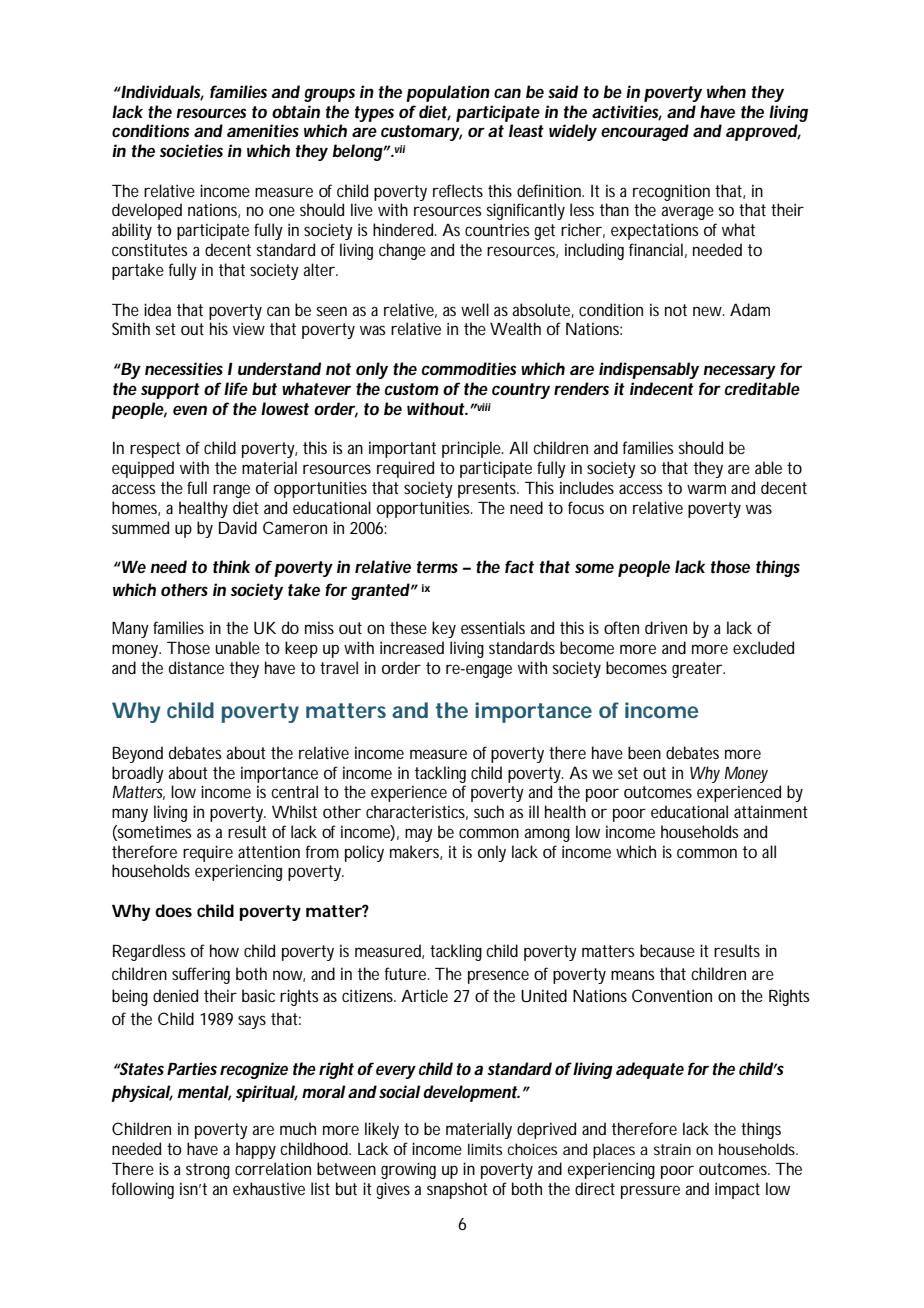 The height and width of the screenshot is (1308, 924). I want to click on characteristics, so click(417, 812).
